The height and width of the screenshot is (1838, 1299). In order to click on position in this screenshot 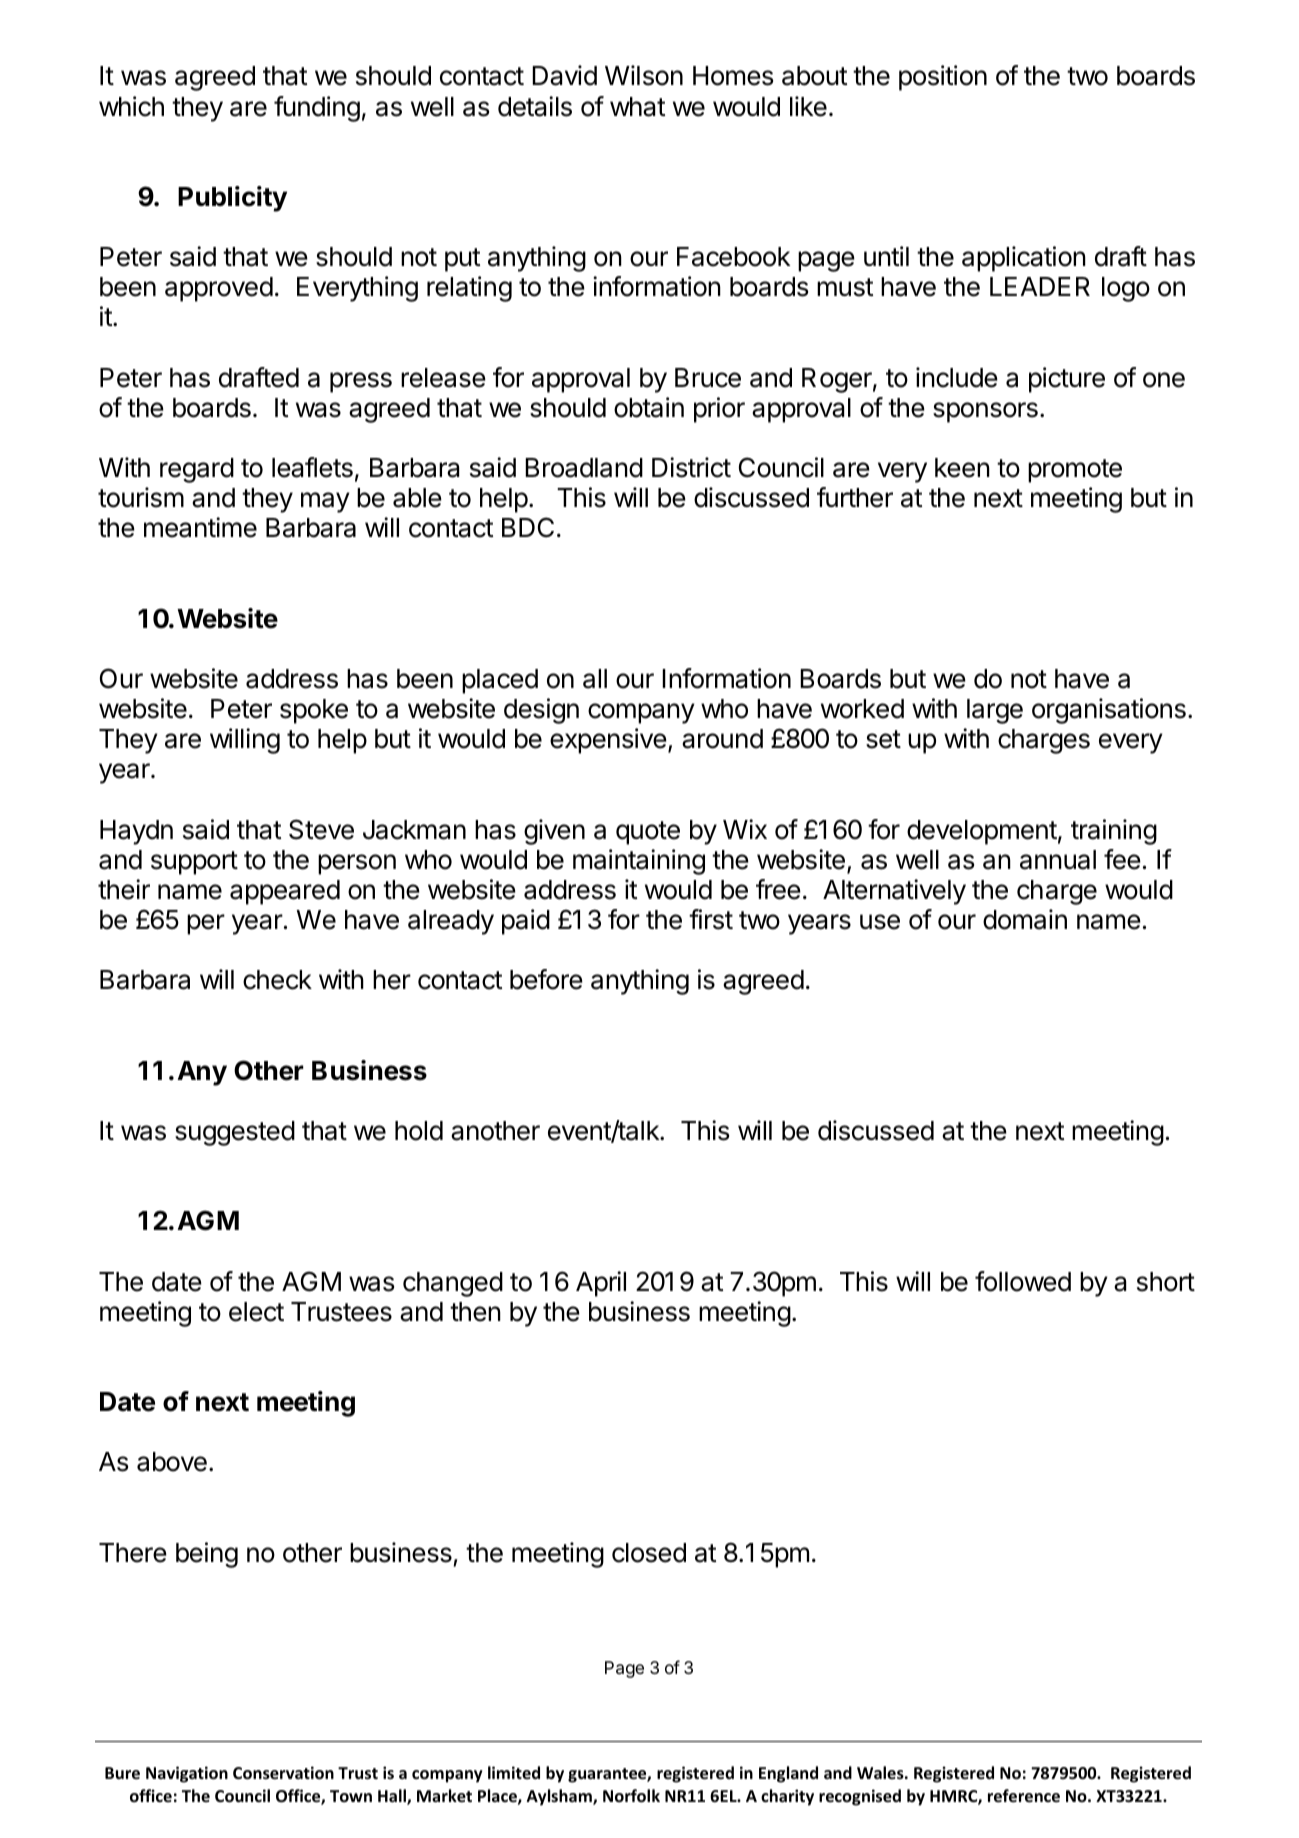, I will do `click(943, 78)`.
